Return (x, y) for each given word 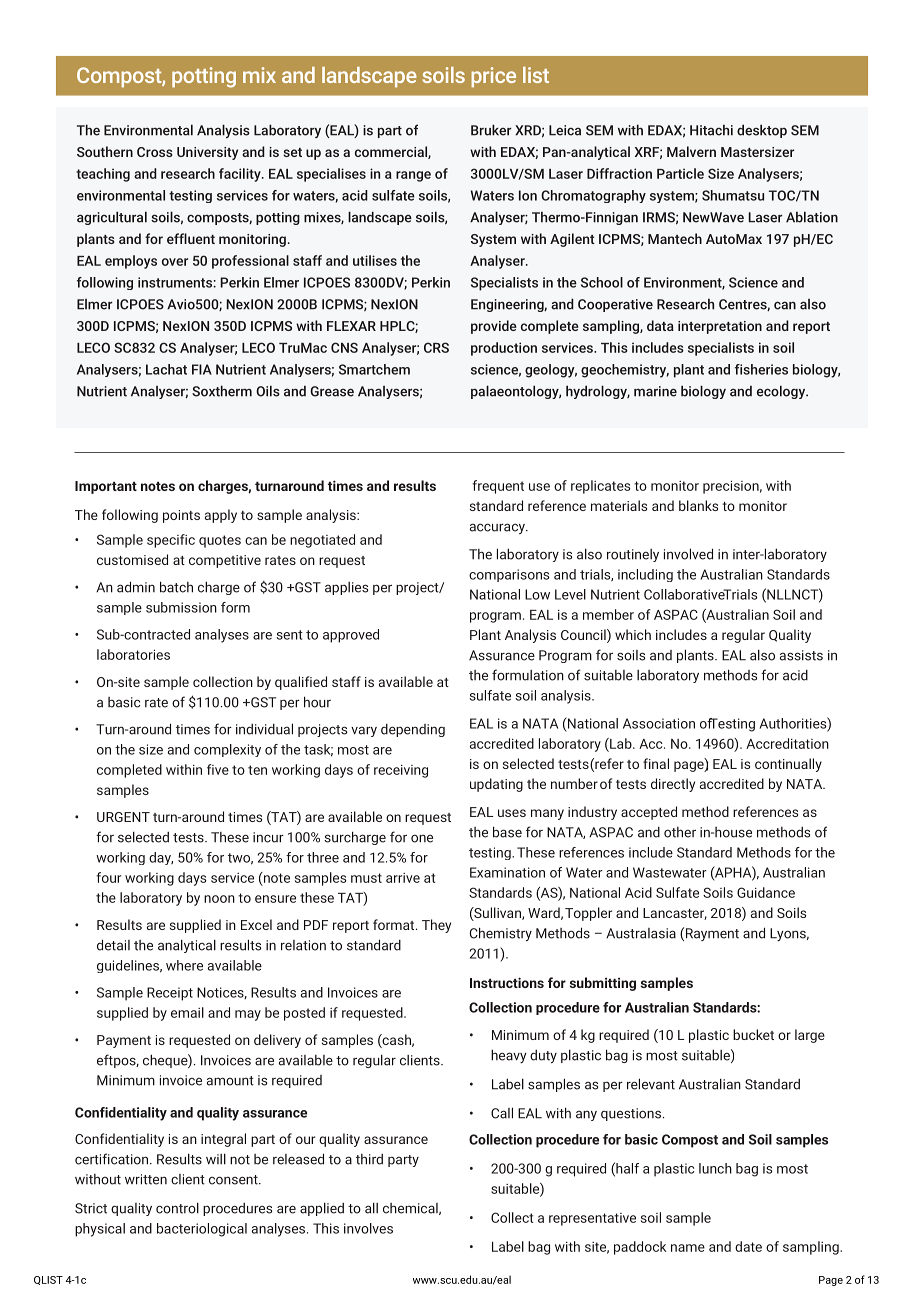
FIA (202, 369)
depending (413, 730)
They (436, 926)
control (177, 1208)
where (184, 965)
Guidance (766, 892)
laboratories (133, 654)
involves (368, 1228)
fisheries (761, 369)
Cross (155, 152)
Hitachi (711, 130)
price (493, 77)
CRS (436, 347)
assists (801, 655)
